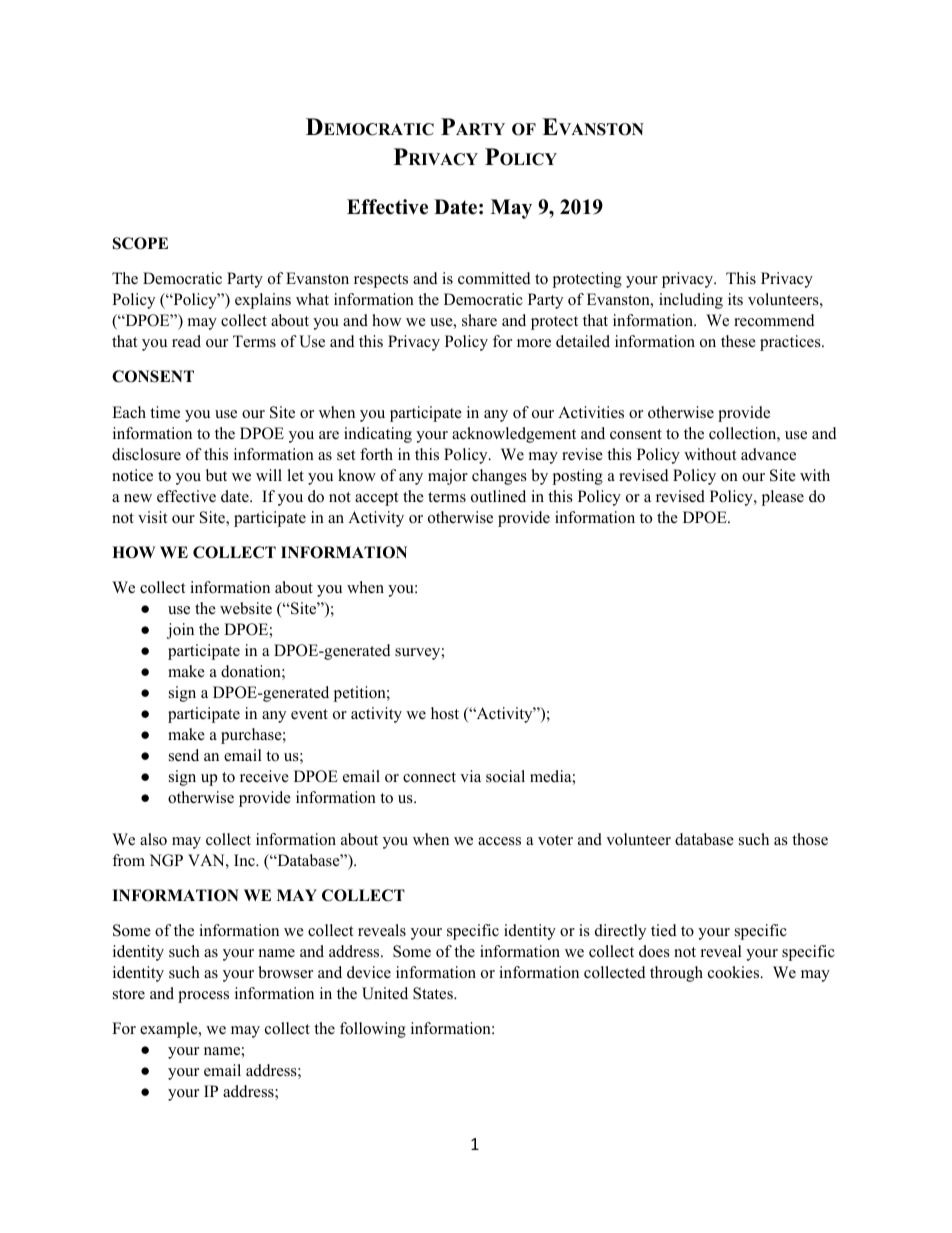  What do you see at coordinates (434, 993) in the screenshot?
I see `States` at bounding box center [434, 993].
